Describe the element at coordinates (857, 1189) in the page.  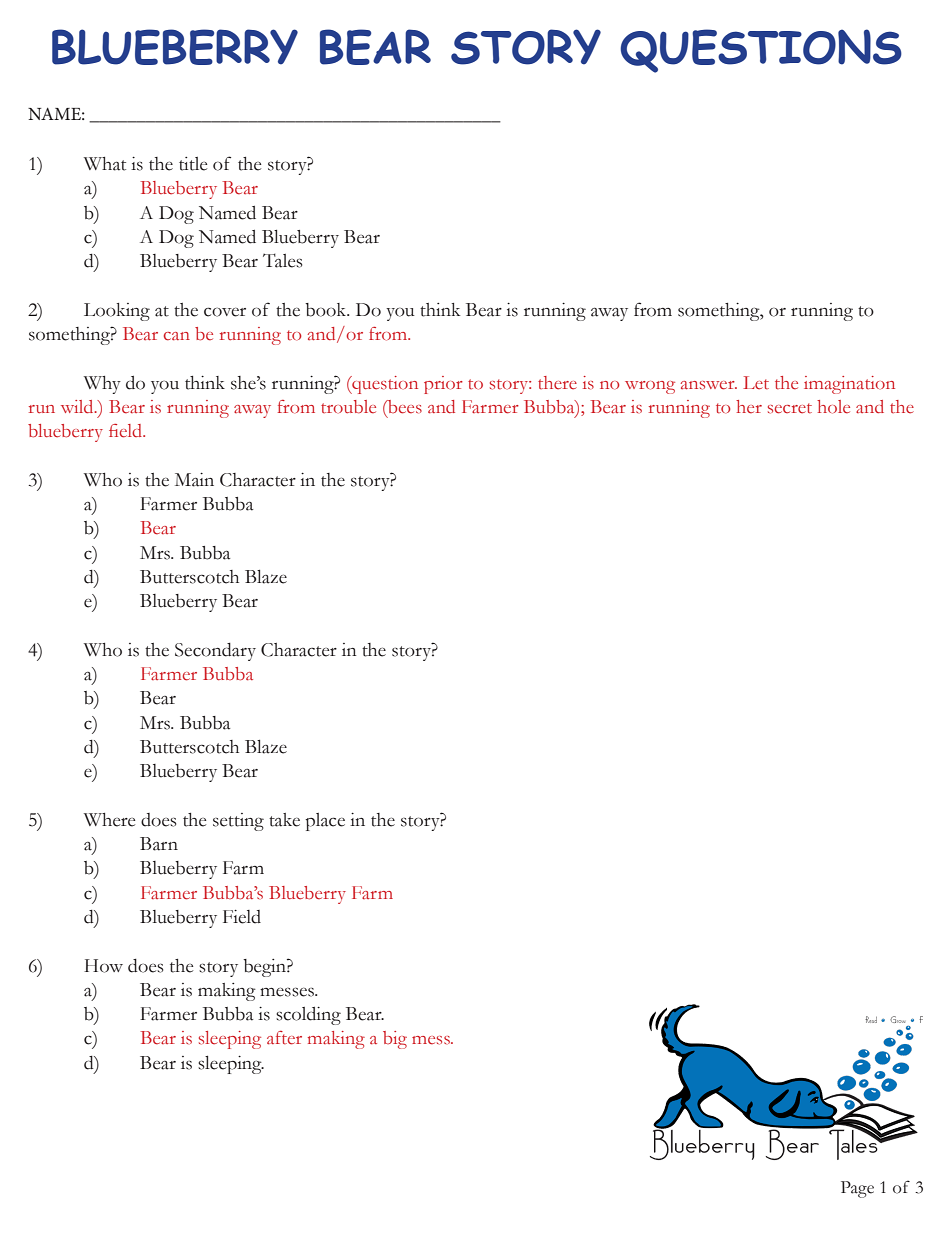
I see `Page` at that location.
